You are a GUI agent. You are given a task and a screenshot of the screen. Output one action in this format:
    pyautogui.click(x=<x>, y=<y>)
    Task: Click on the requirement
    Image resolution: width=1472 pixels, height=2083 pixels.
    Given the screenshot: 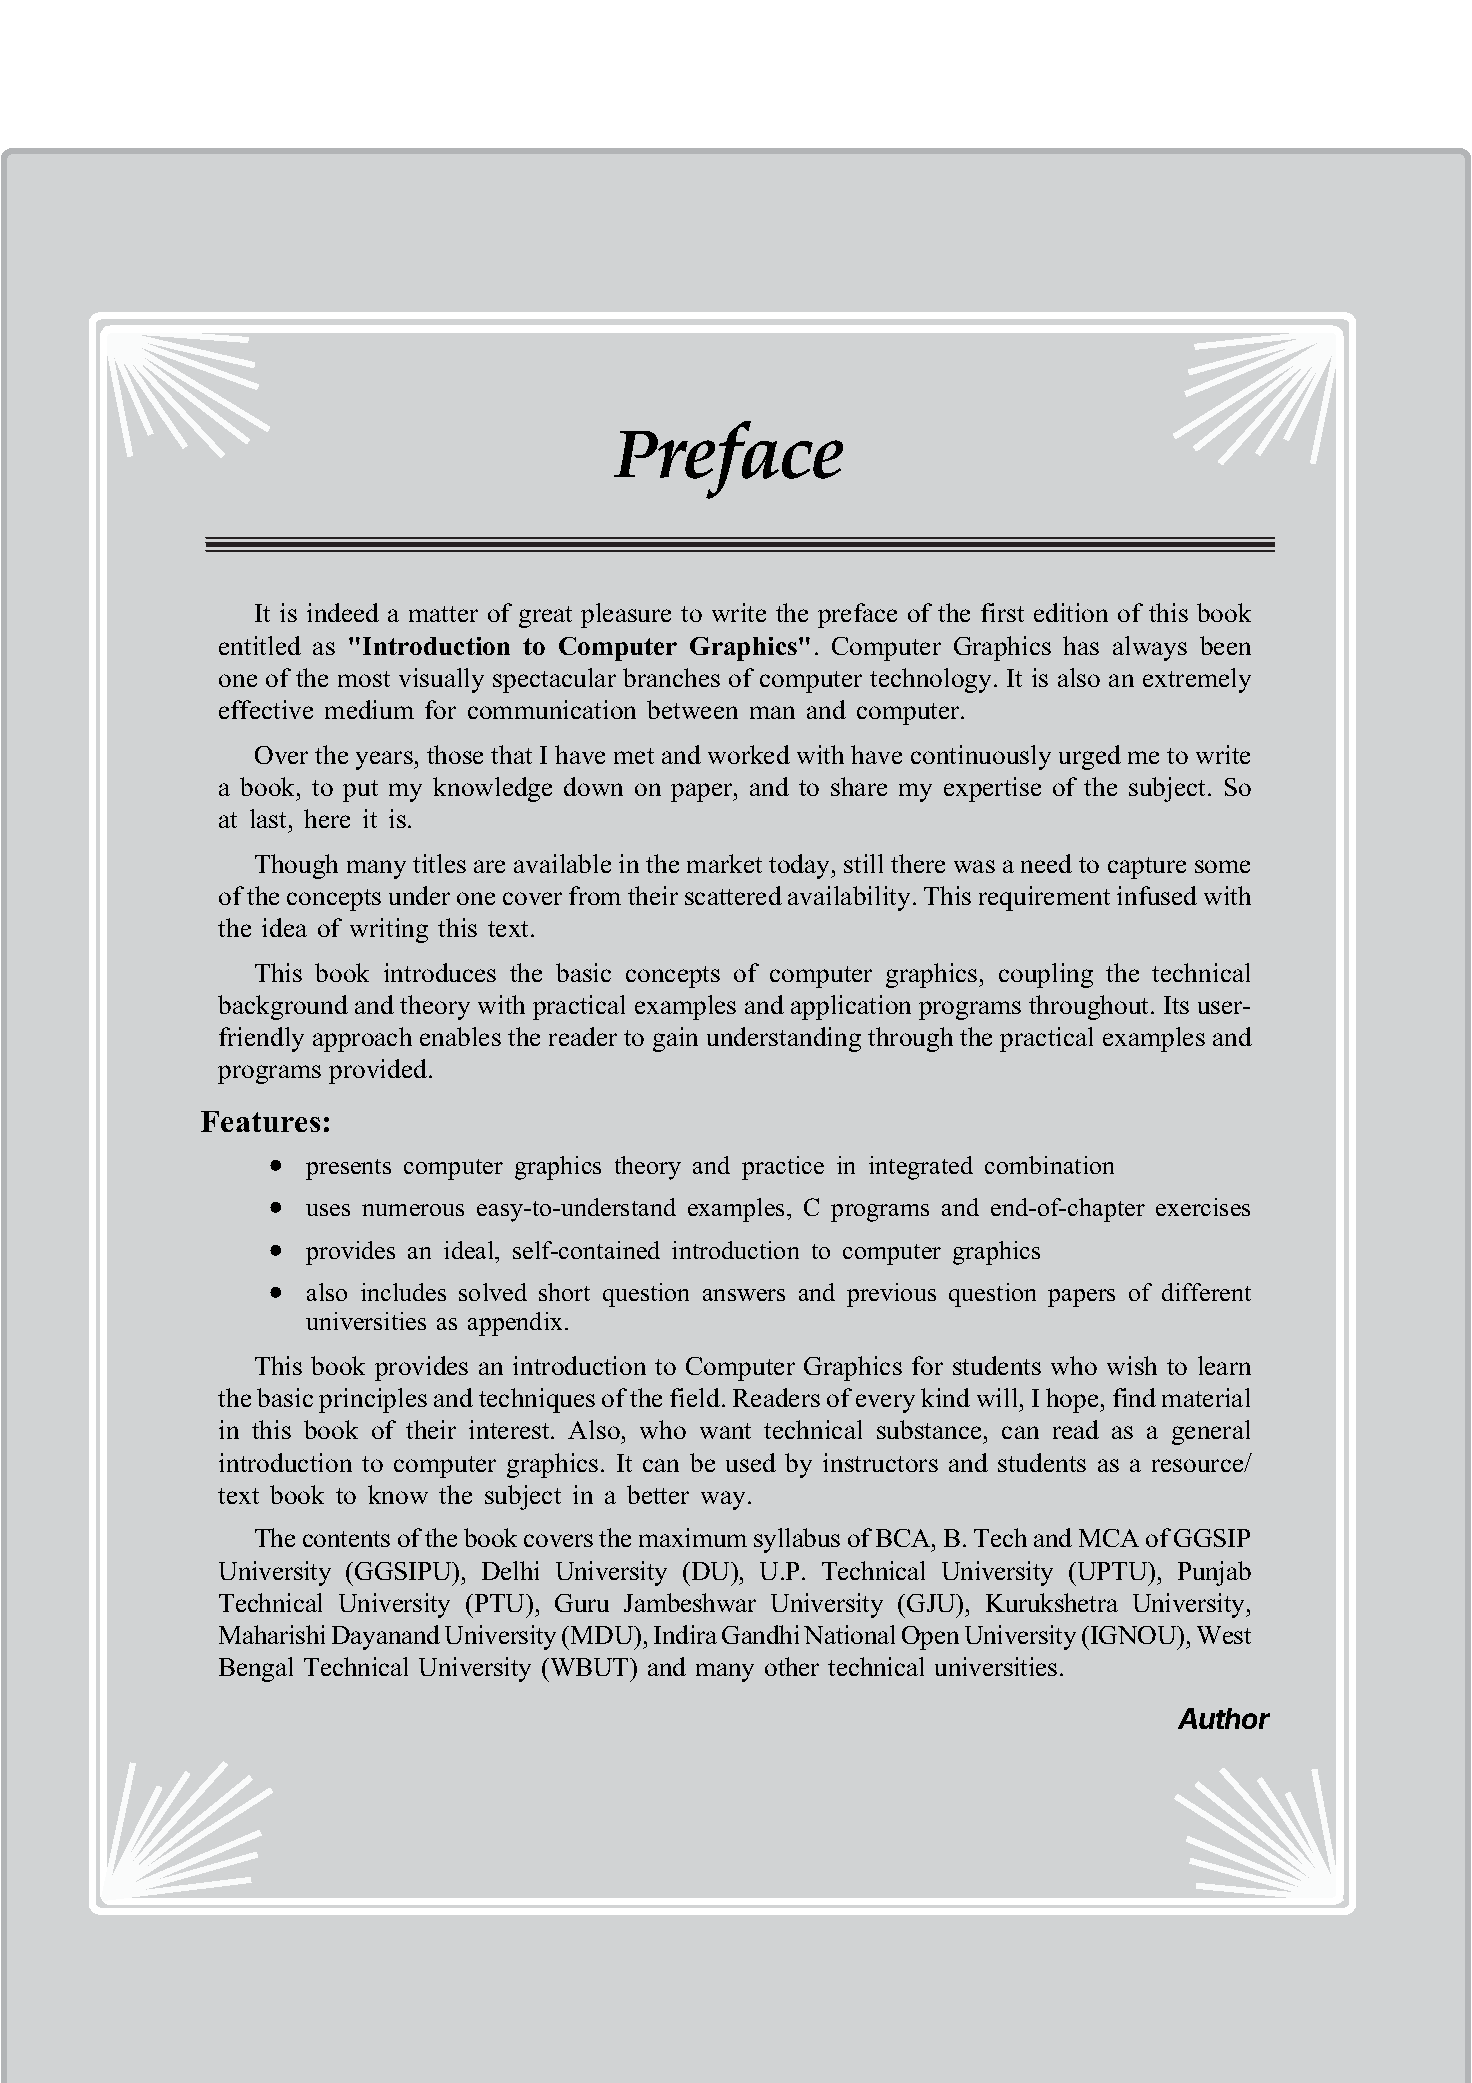 What is the action you would take?
    pyautogui.click(x=1044, y=898)
